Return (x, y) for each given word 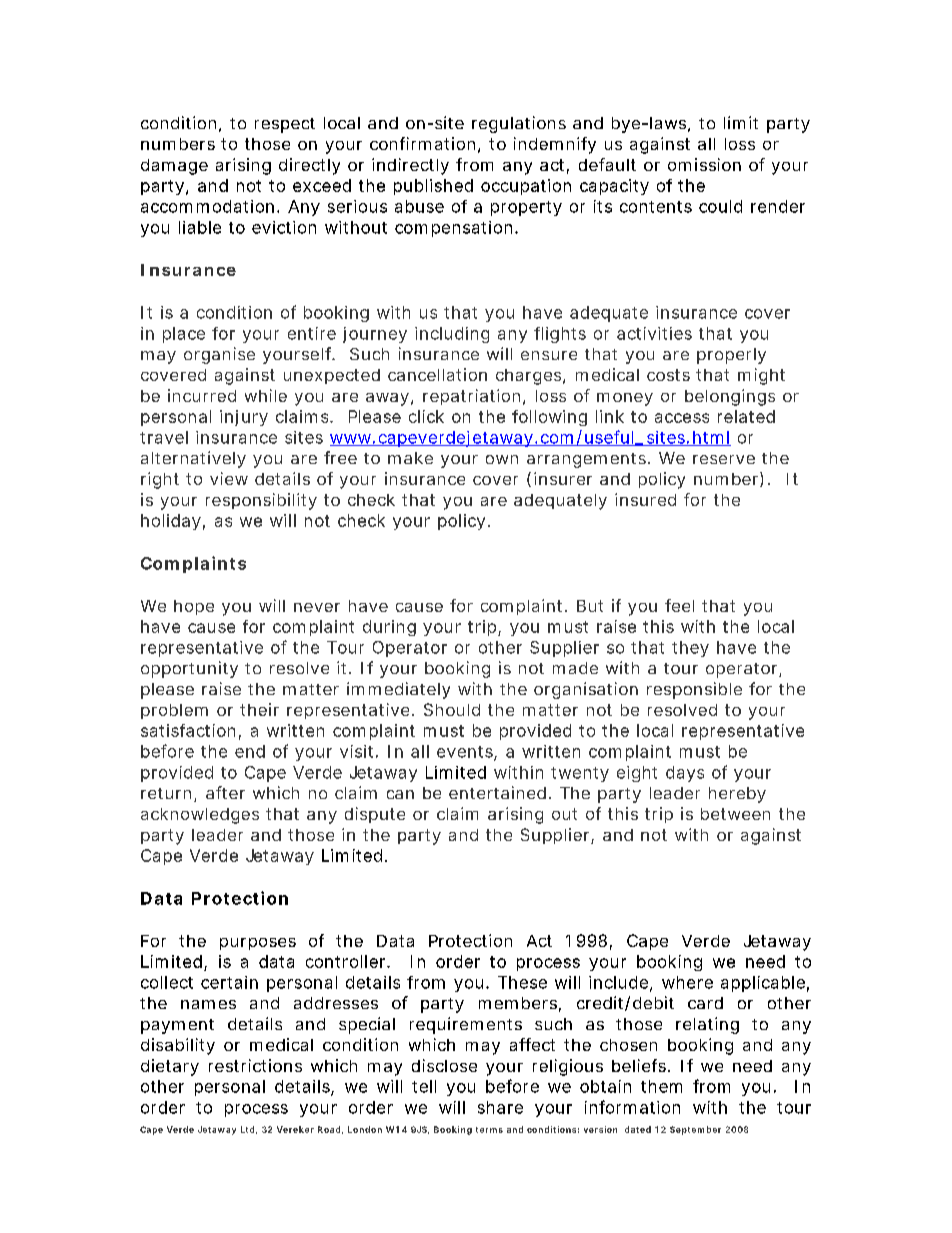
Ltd (247, 1129)
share (500, 1107)
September (695, 1130)
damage (174, 167)
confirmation (422, 143)
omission (704, 164)
